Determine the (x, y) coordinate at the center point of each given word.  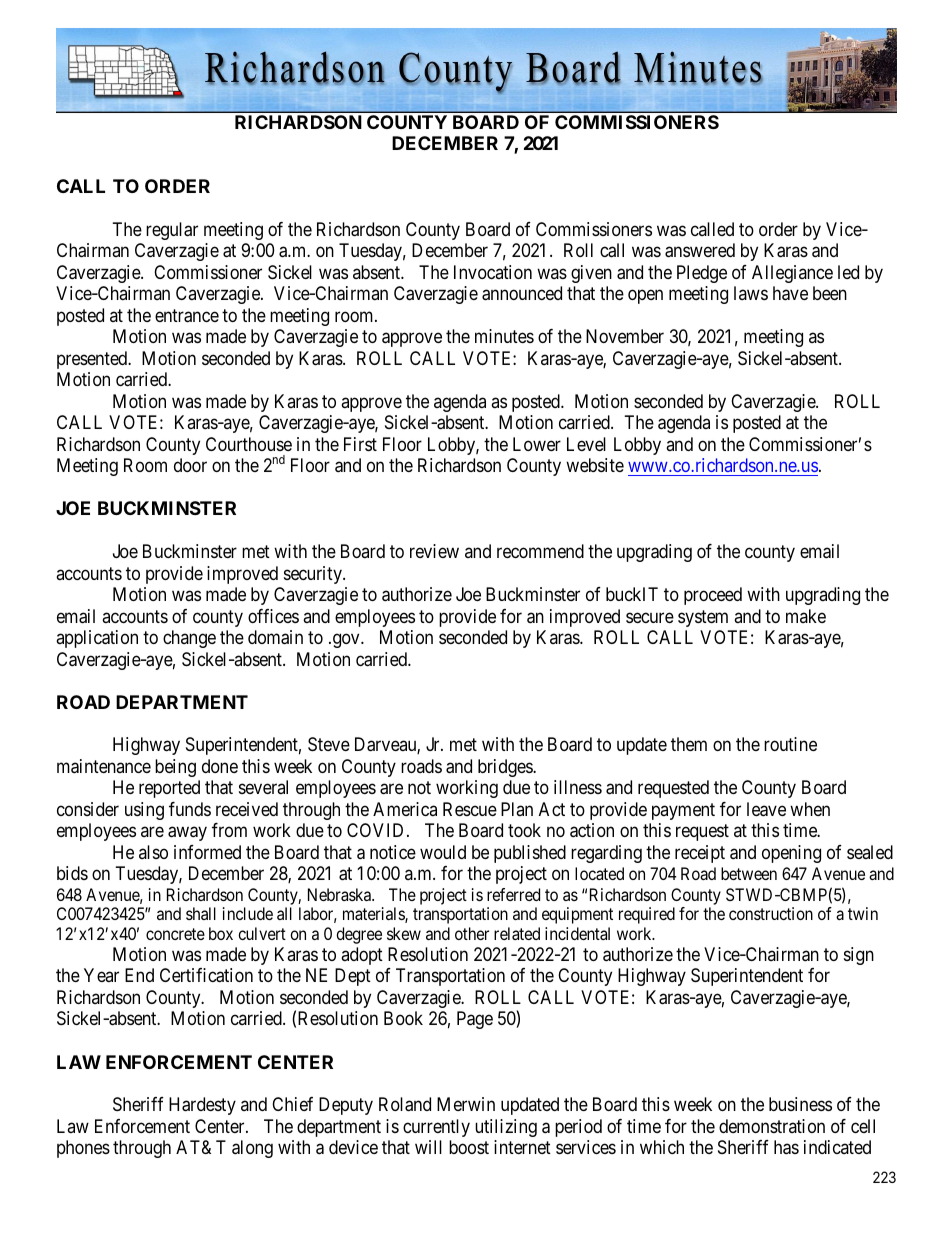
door (190, 465)
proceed (713, 596)
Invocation (493, 272)
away (187, 834)
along (252, 1149)
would (443, 852)
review (434, 551)
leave (766, 809)
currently (436, 1128)
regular (172, 231)
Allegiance (792, 274)
